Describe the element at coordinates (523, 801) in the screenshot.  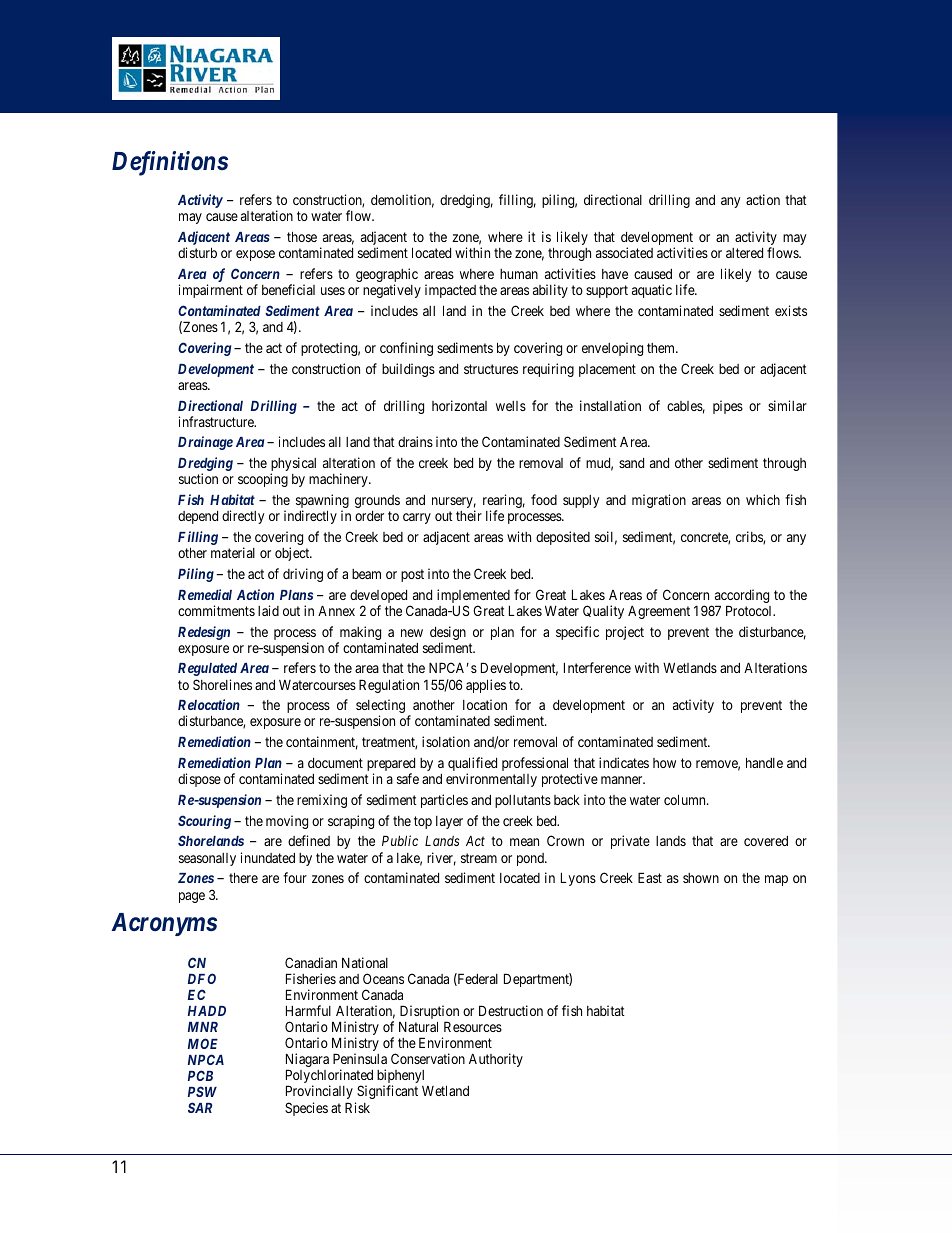
I see `pollutants` at that location.
